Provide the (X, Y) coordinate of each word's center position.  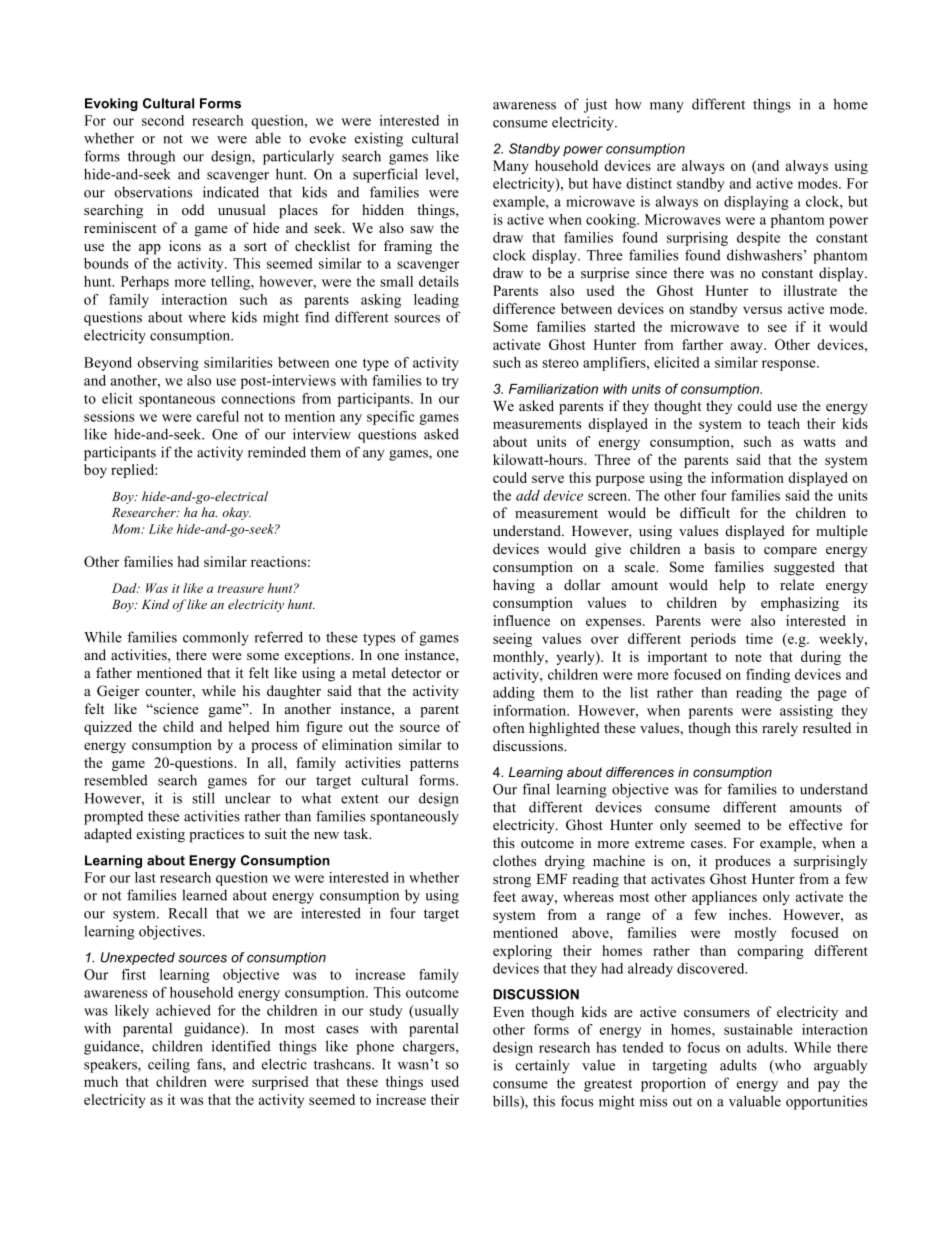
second (163, 120)
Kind (156, 604)
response (790, 365)
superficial (385, 175)
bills (507, 1102)
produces (743, 862)
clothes (514, 860)
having (514, 586)
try (450, 383)
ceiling (169, 1065)
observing (168, 364)
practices (216, 835)
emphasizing (800, 604)
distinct (649, 183)
